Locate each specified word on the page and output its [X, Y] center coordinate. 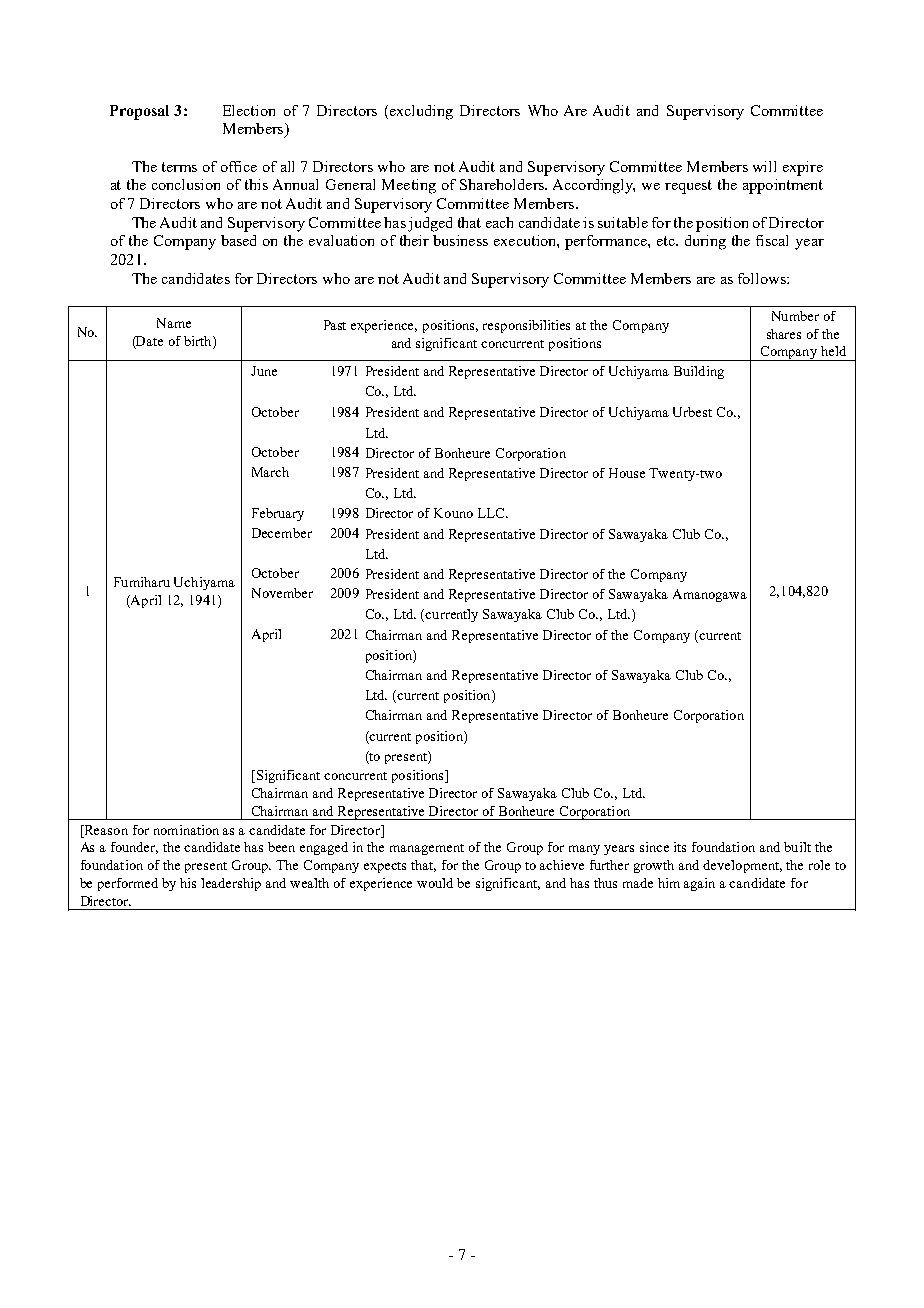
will [764, 166]
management [427, 849]
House [627, 473]
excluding [421, 112]
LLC [492, 513]
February [278, 514]
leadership [231, 884]
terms [179, 167]
